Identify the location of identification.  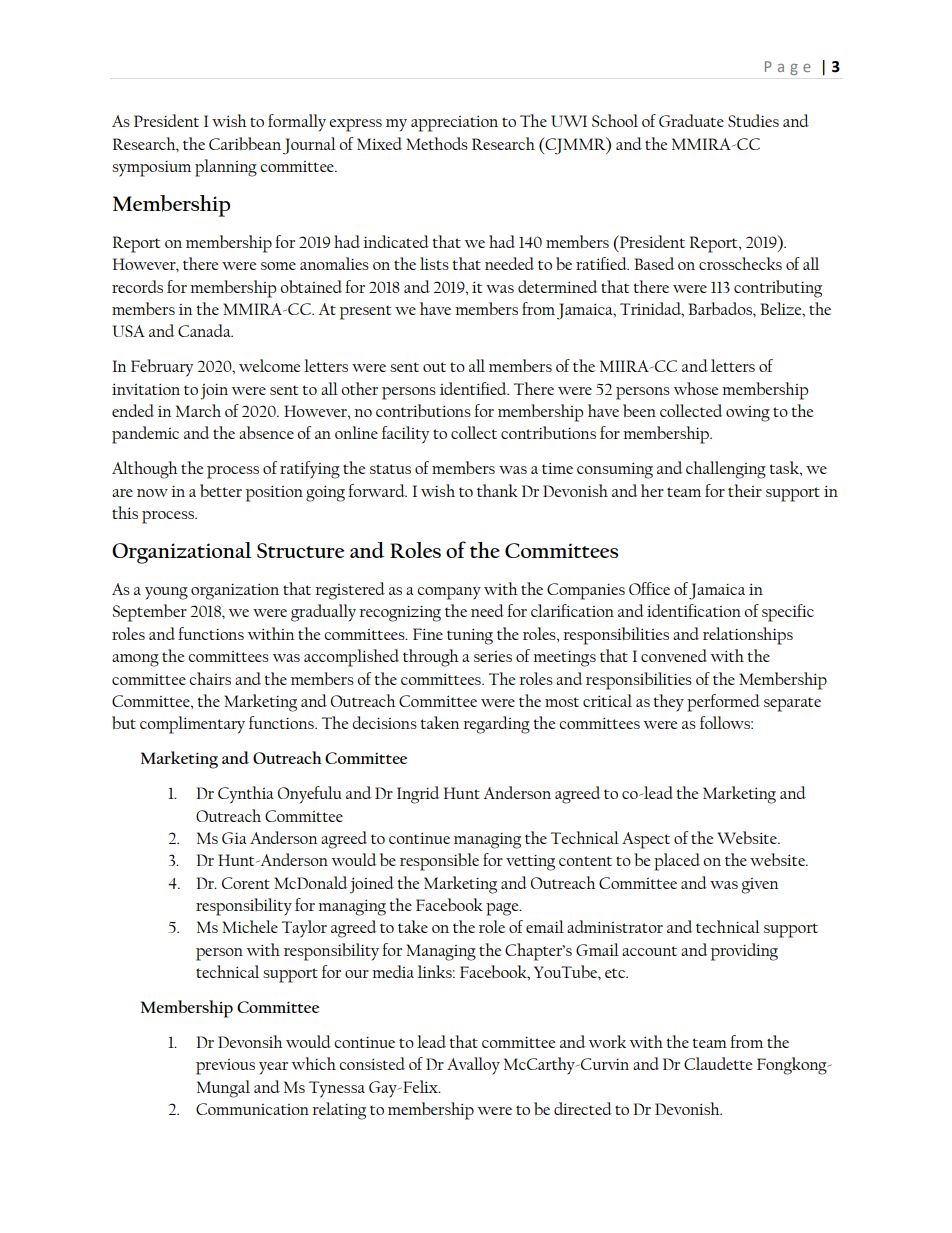
(694, 610).
